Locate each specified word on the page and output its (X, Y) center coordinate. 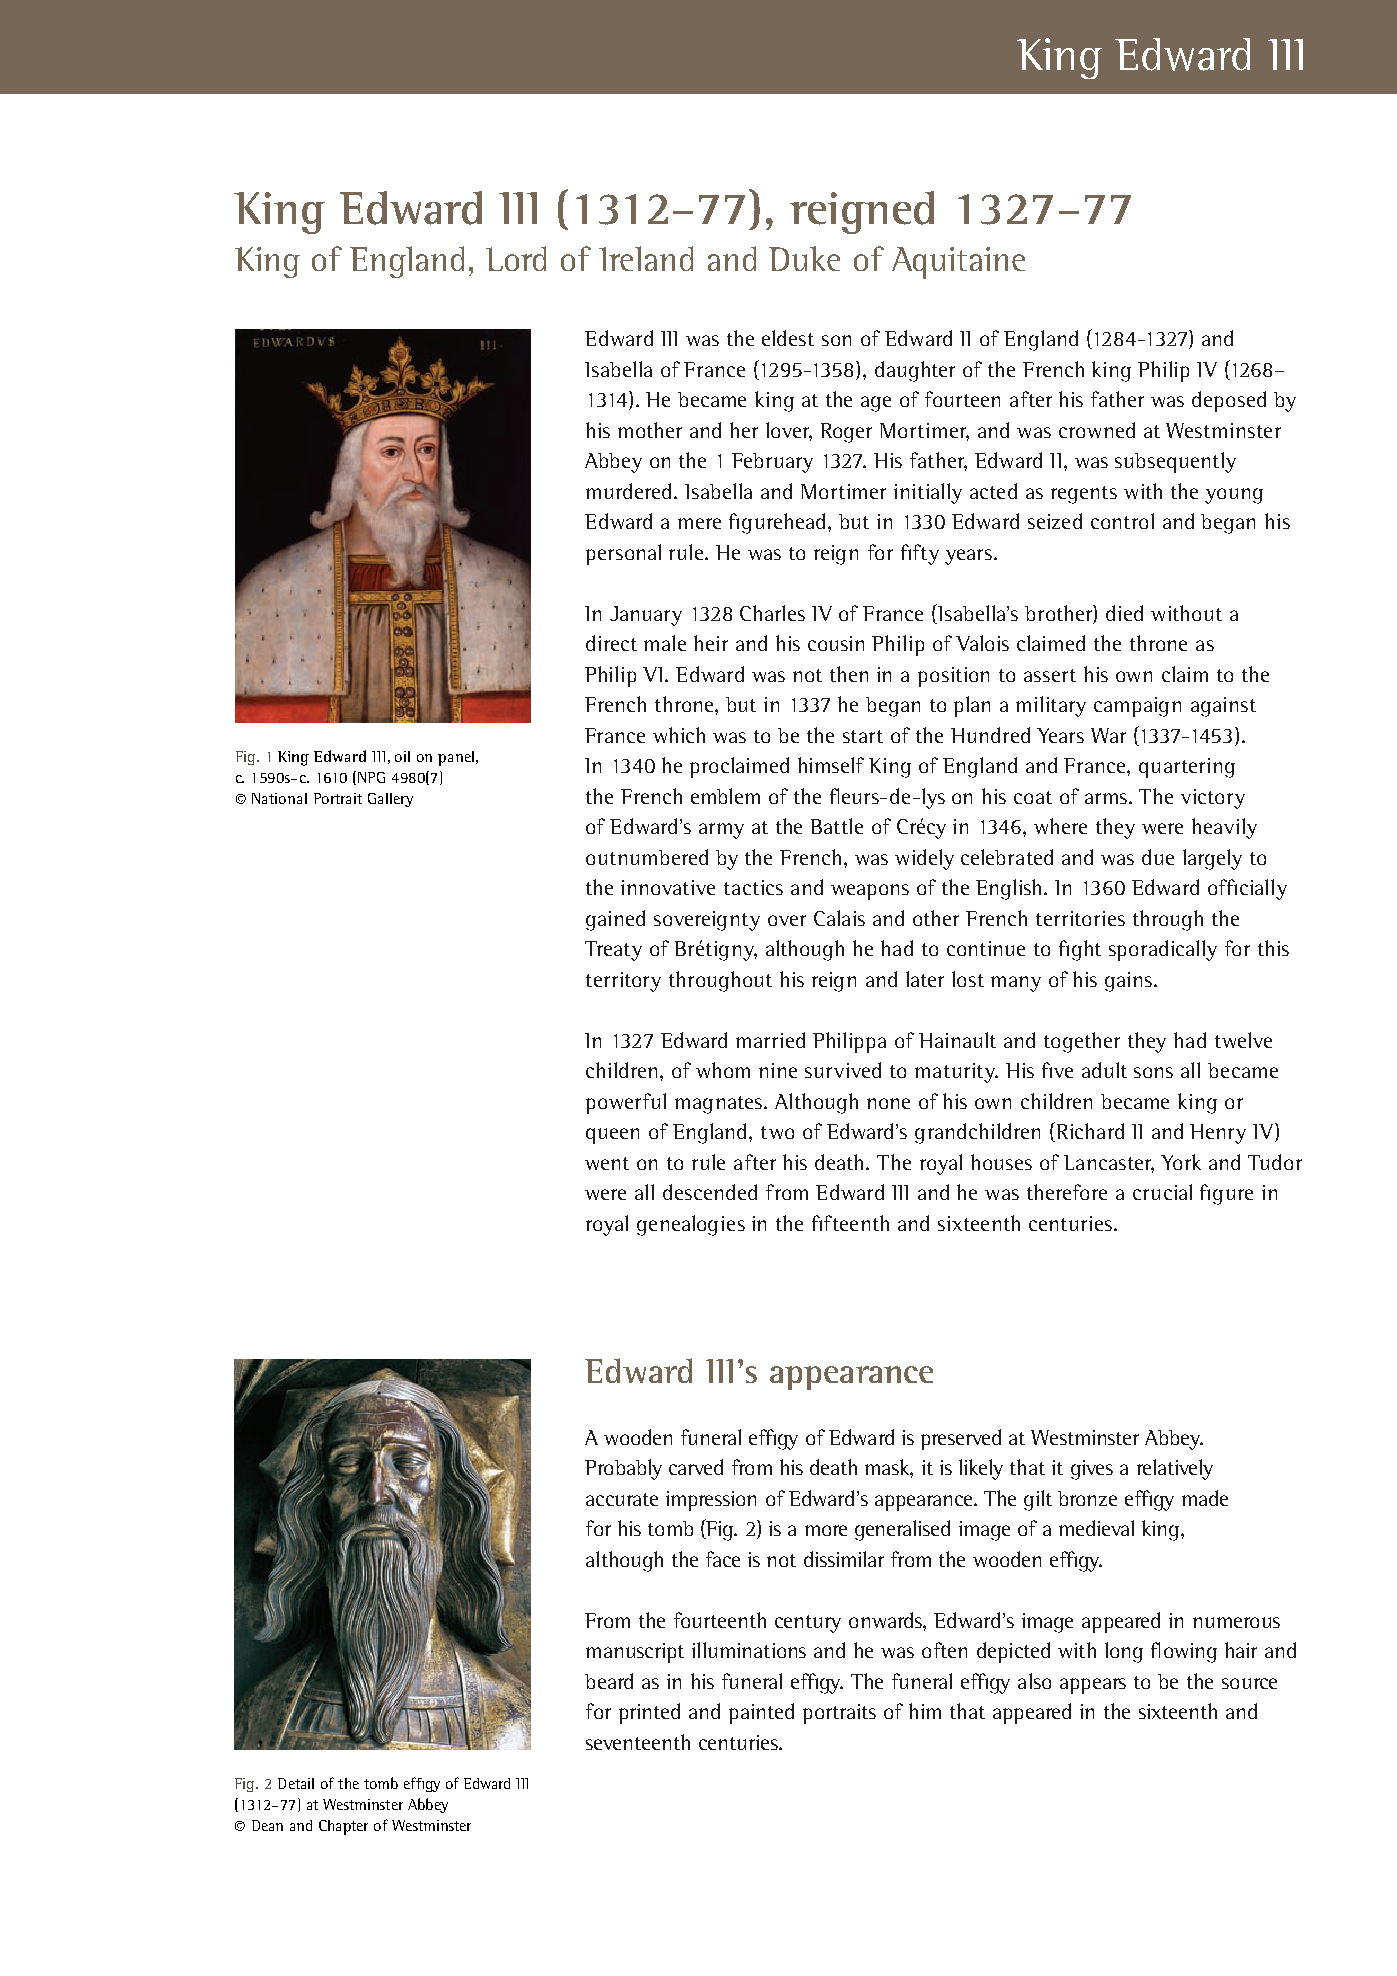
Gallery (390, 800)
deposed (1229, 401)
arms (1107, 798)
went (607, 1163)
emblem (725, 796)
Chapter (343, 1827)
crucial (1162, 1192)
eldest (788, 338)
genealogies (691, 1225)
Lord (516, 258)
